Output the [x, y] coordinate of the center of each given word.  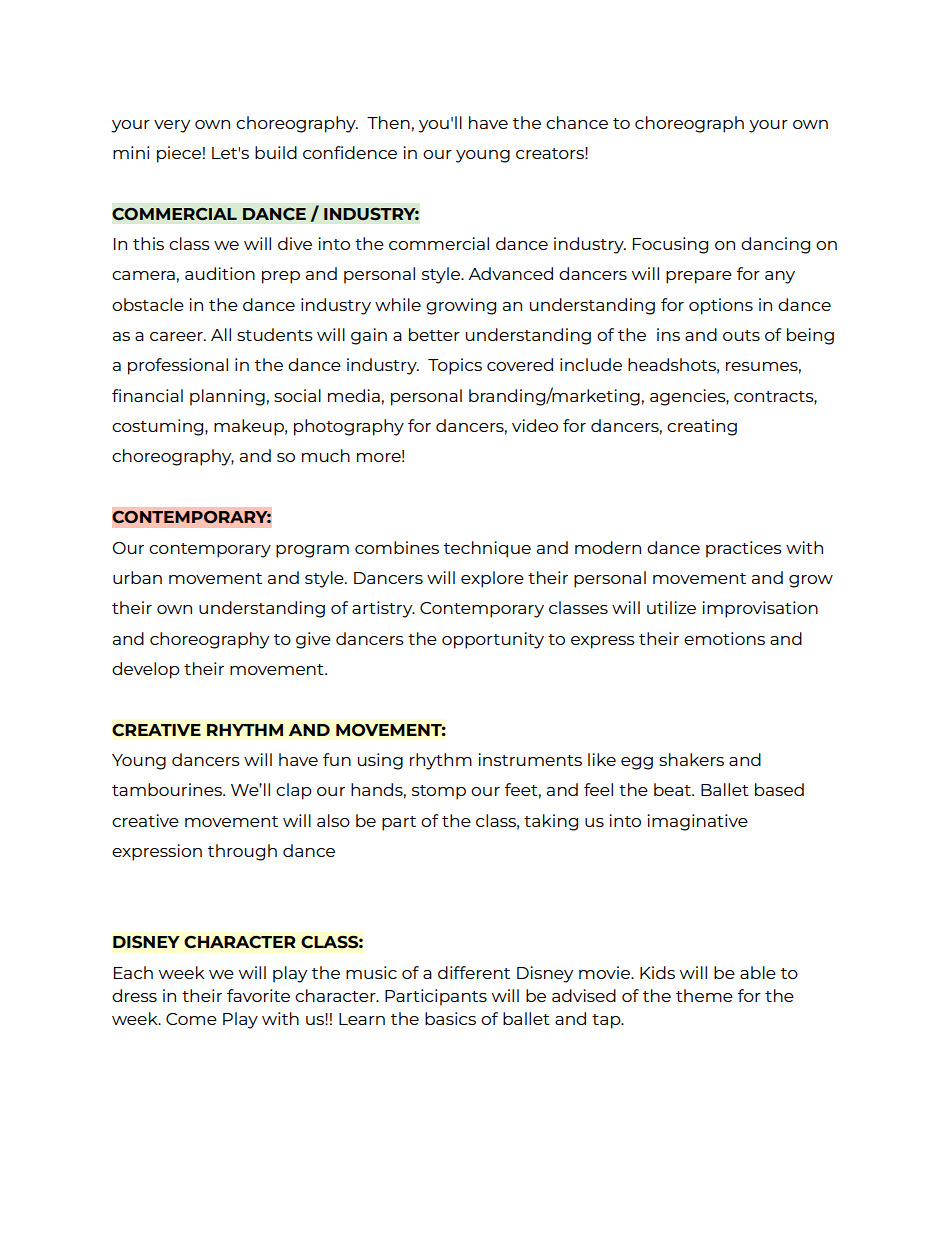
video [535, 425]
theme [704, 995]
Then [388, 122]
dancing [775, 245]
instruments [530, 759]
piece [179, 154]
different [474, 972]
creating [702, 427]
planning [227, 397]
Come [191, 1019]
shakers [691, 759]
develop [146, 670]
